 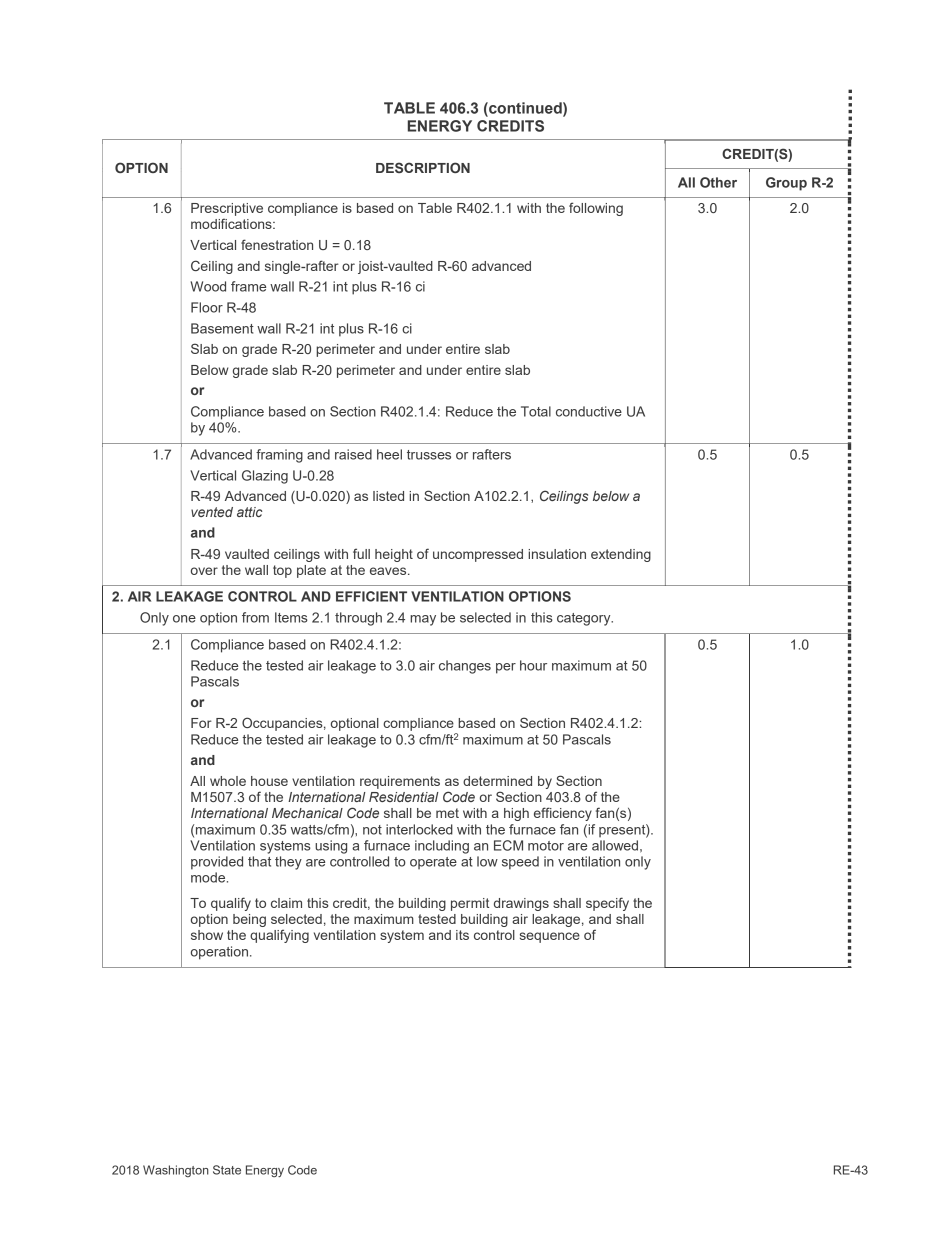 What do you see at coordinates (718, 182) in the screenshot?
I see `Other` at bounding box center [718, 182].
